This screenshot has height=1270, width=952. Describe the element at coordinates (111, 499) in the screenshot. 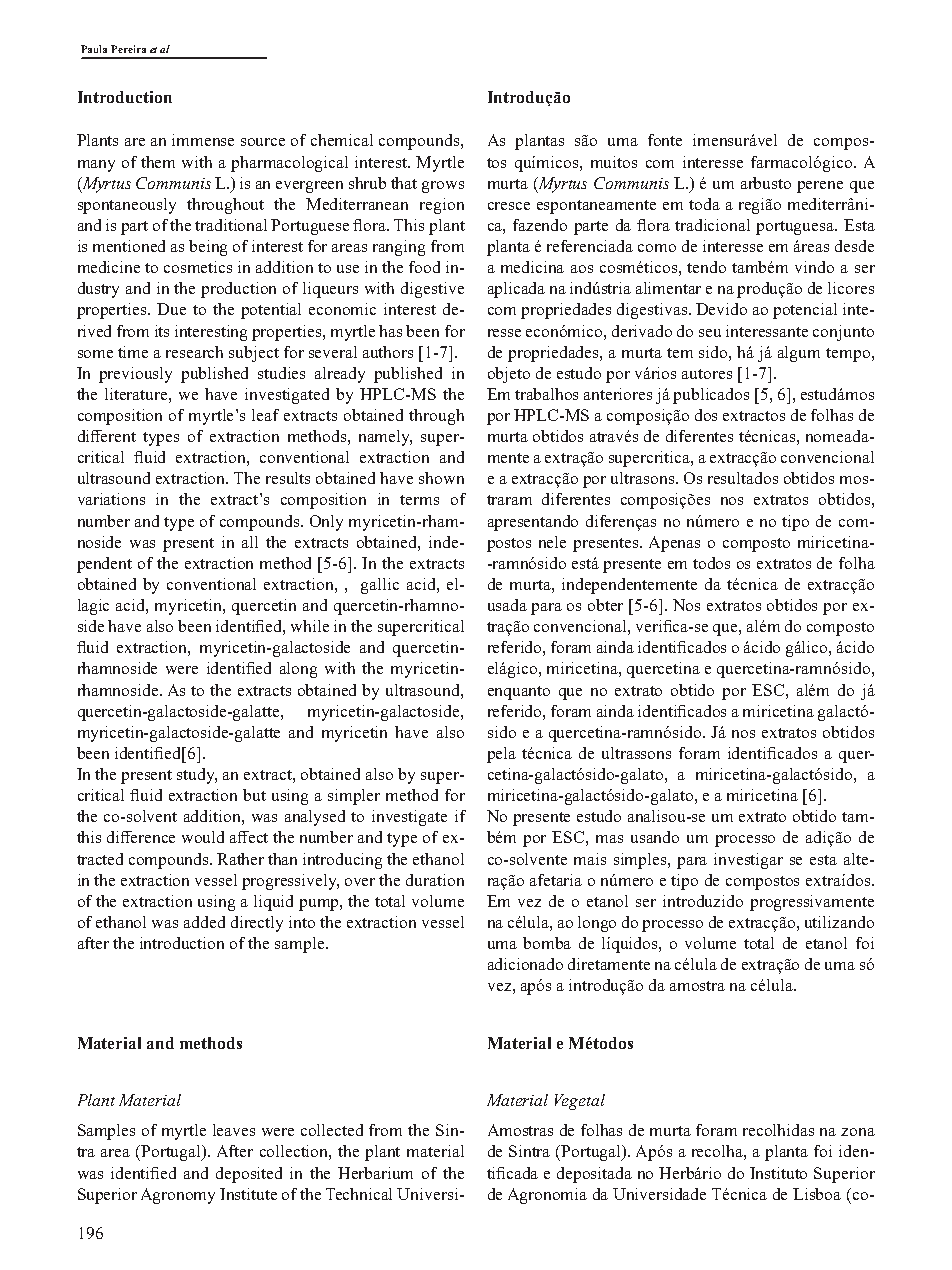

I see `variations` at that location.
